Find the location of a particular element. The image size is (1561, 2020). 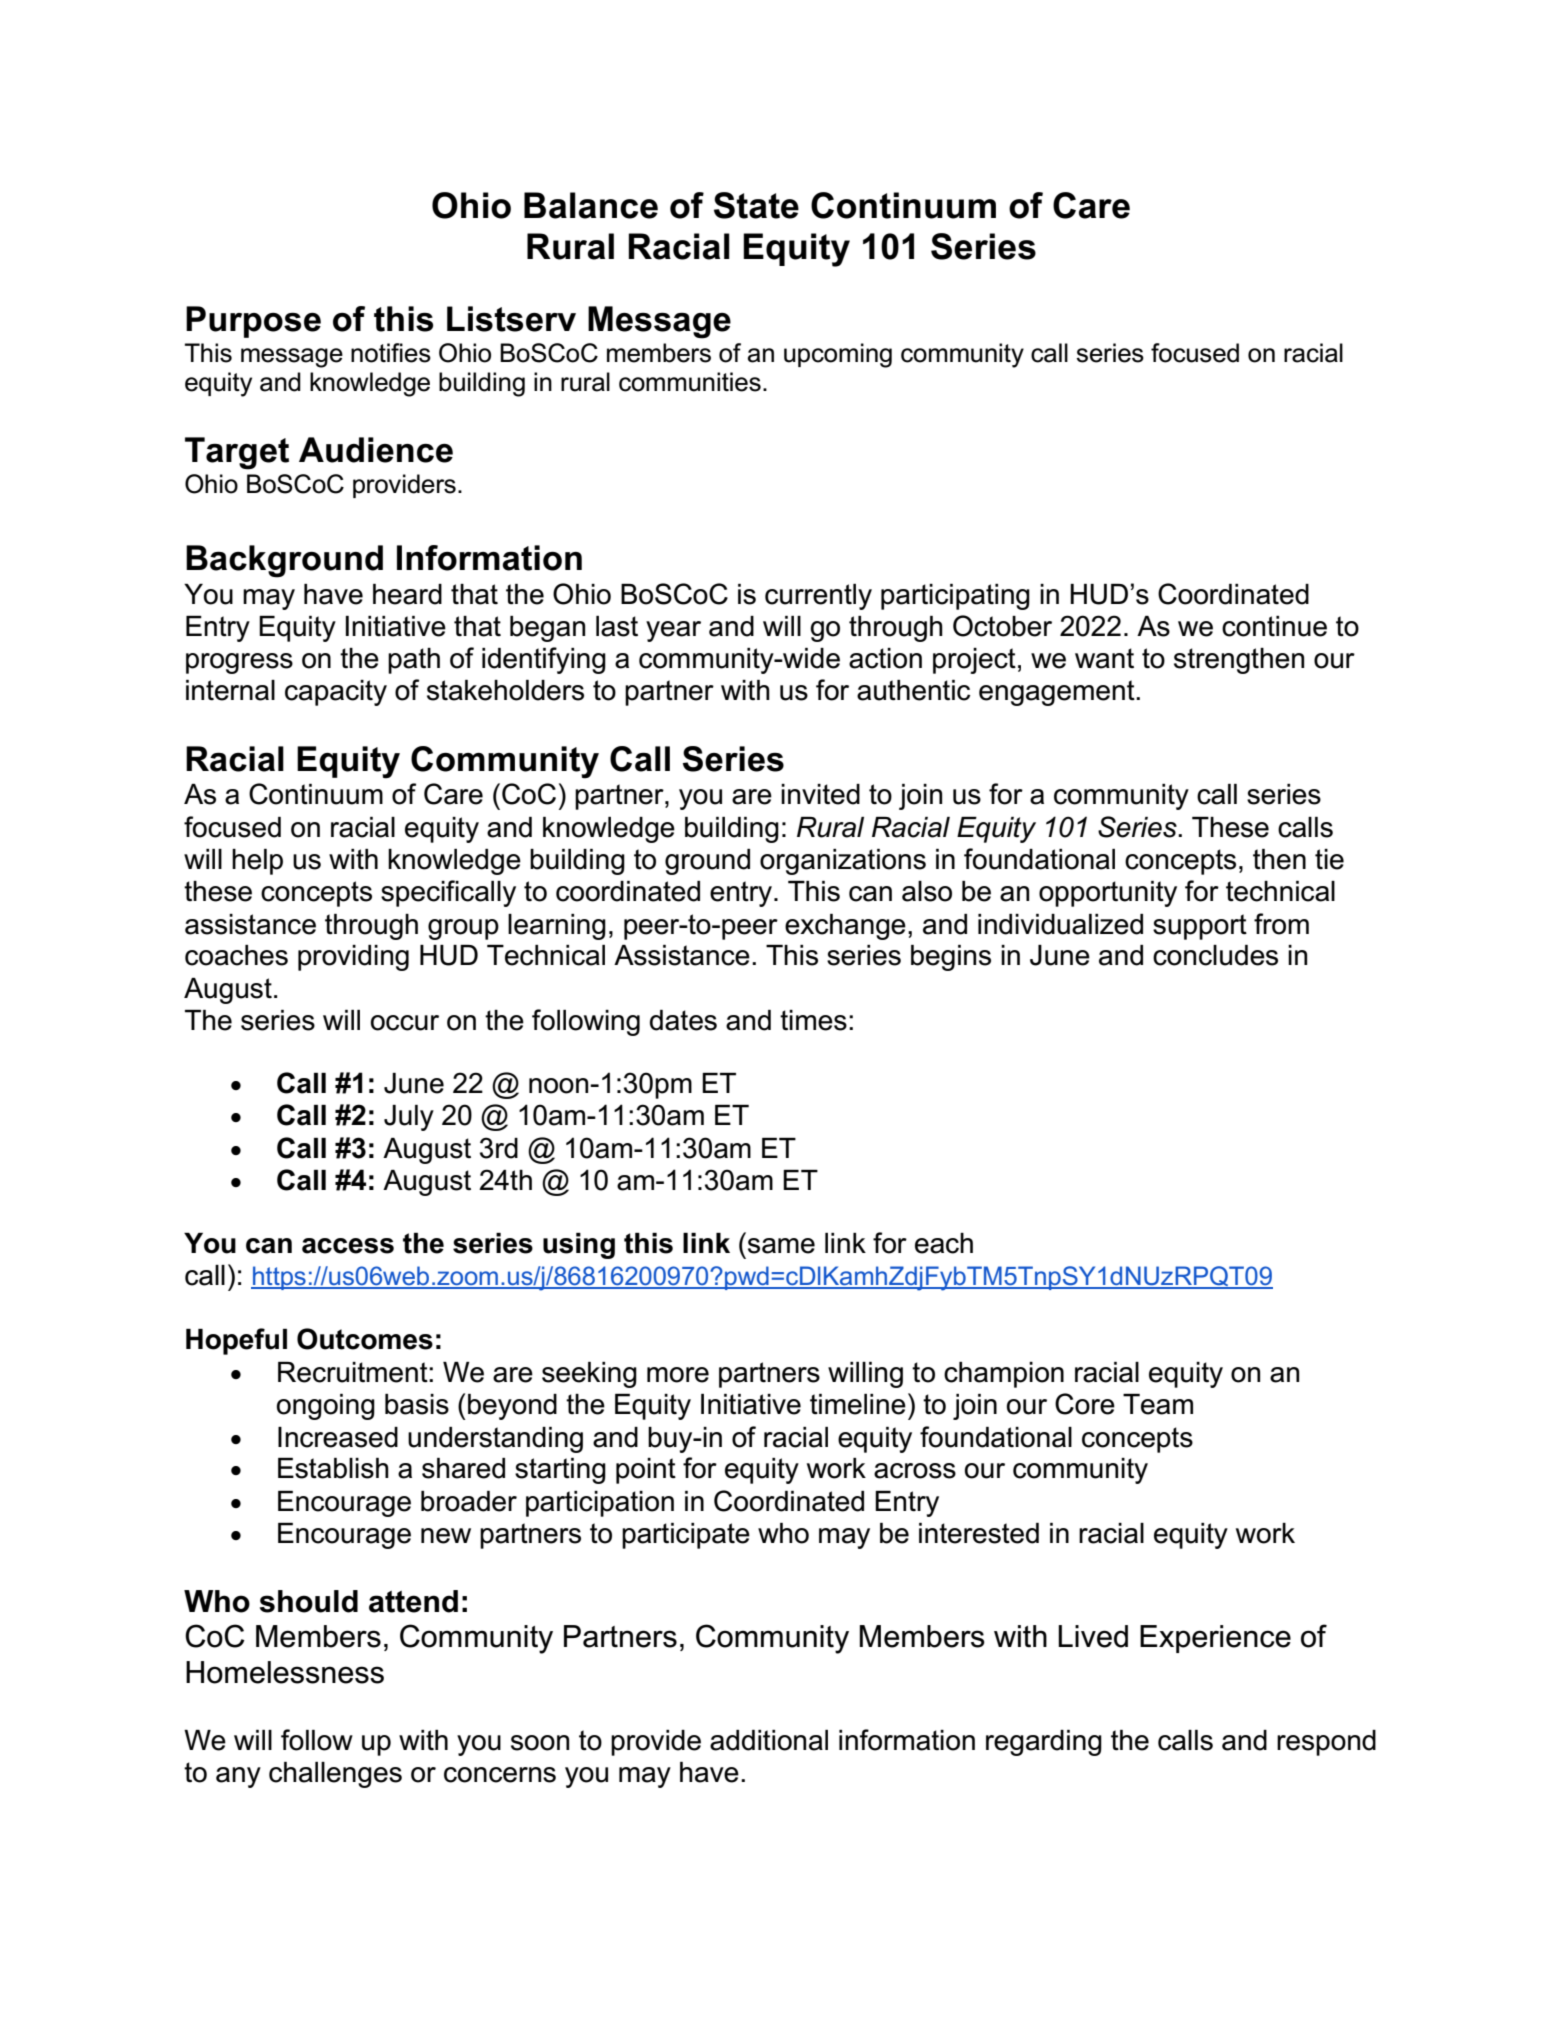

challenges is located at coordinates (335, 1775).
